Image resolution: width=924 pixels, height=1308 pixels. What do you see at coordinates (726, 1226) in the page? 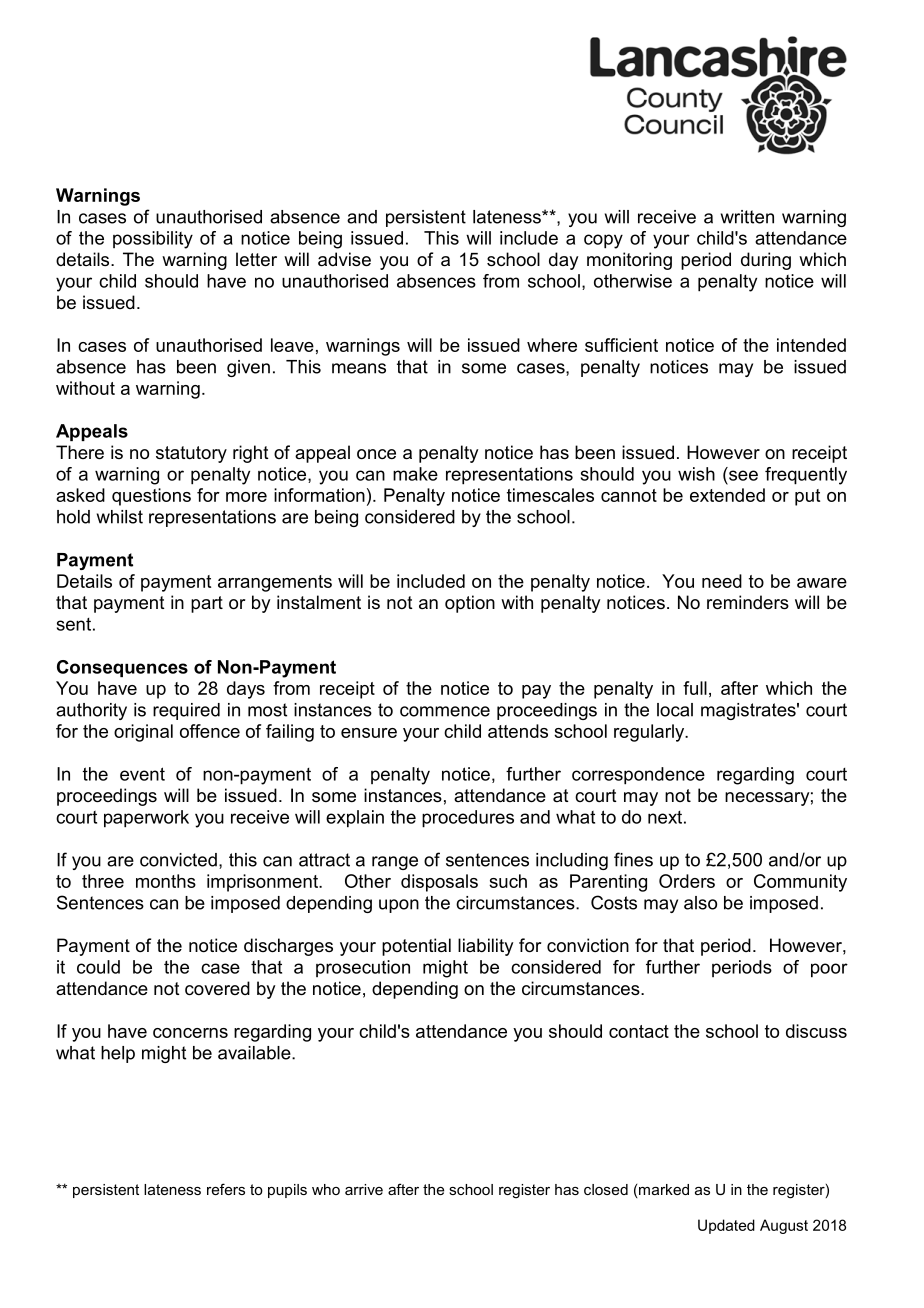
I see `Updated` at bounding box center [726, 1226].
